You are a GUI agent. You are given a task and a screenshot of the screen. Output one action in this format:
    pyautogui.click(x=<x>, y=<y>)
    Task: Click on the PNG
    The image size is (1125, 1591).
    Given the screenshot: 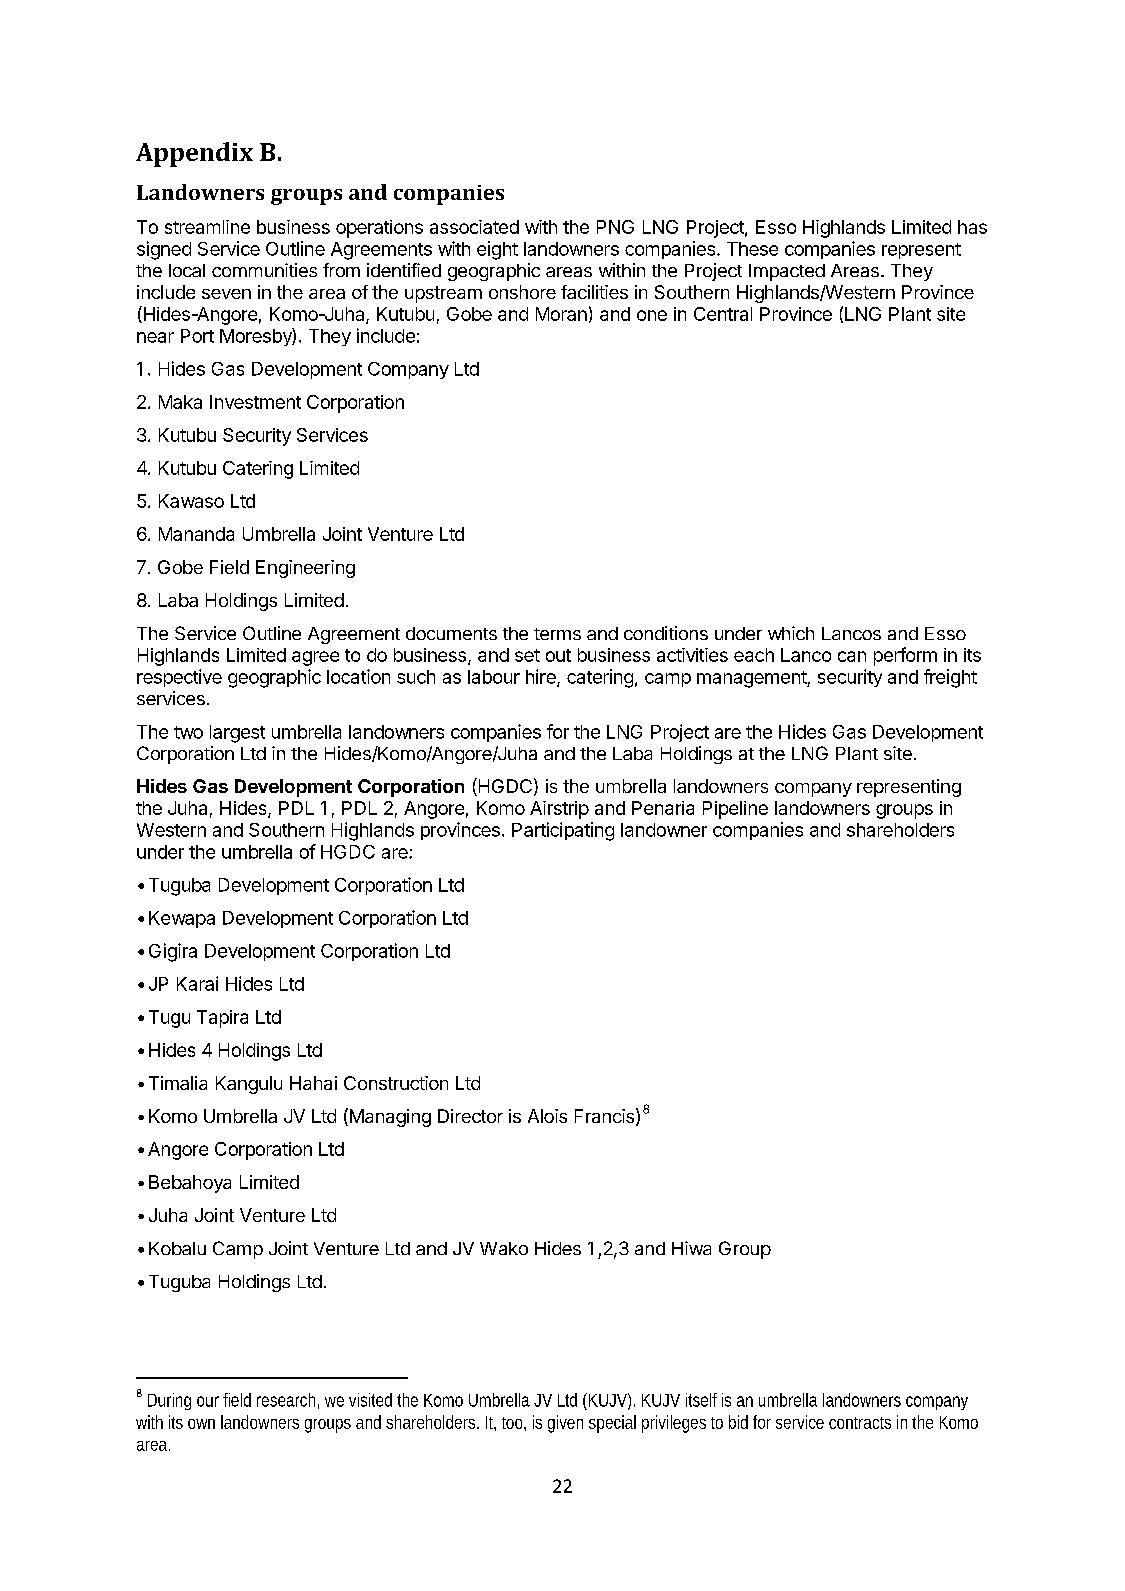 What is the action you would take?
    pyautogui.click(x=615, y=227)
